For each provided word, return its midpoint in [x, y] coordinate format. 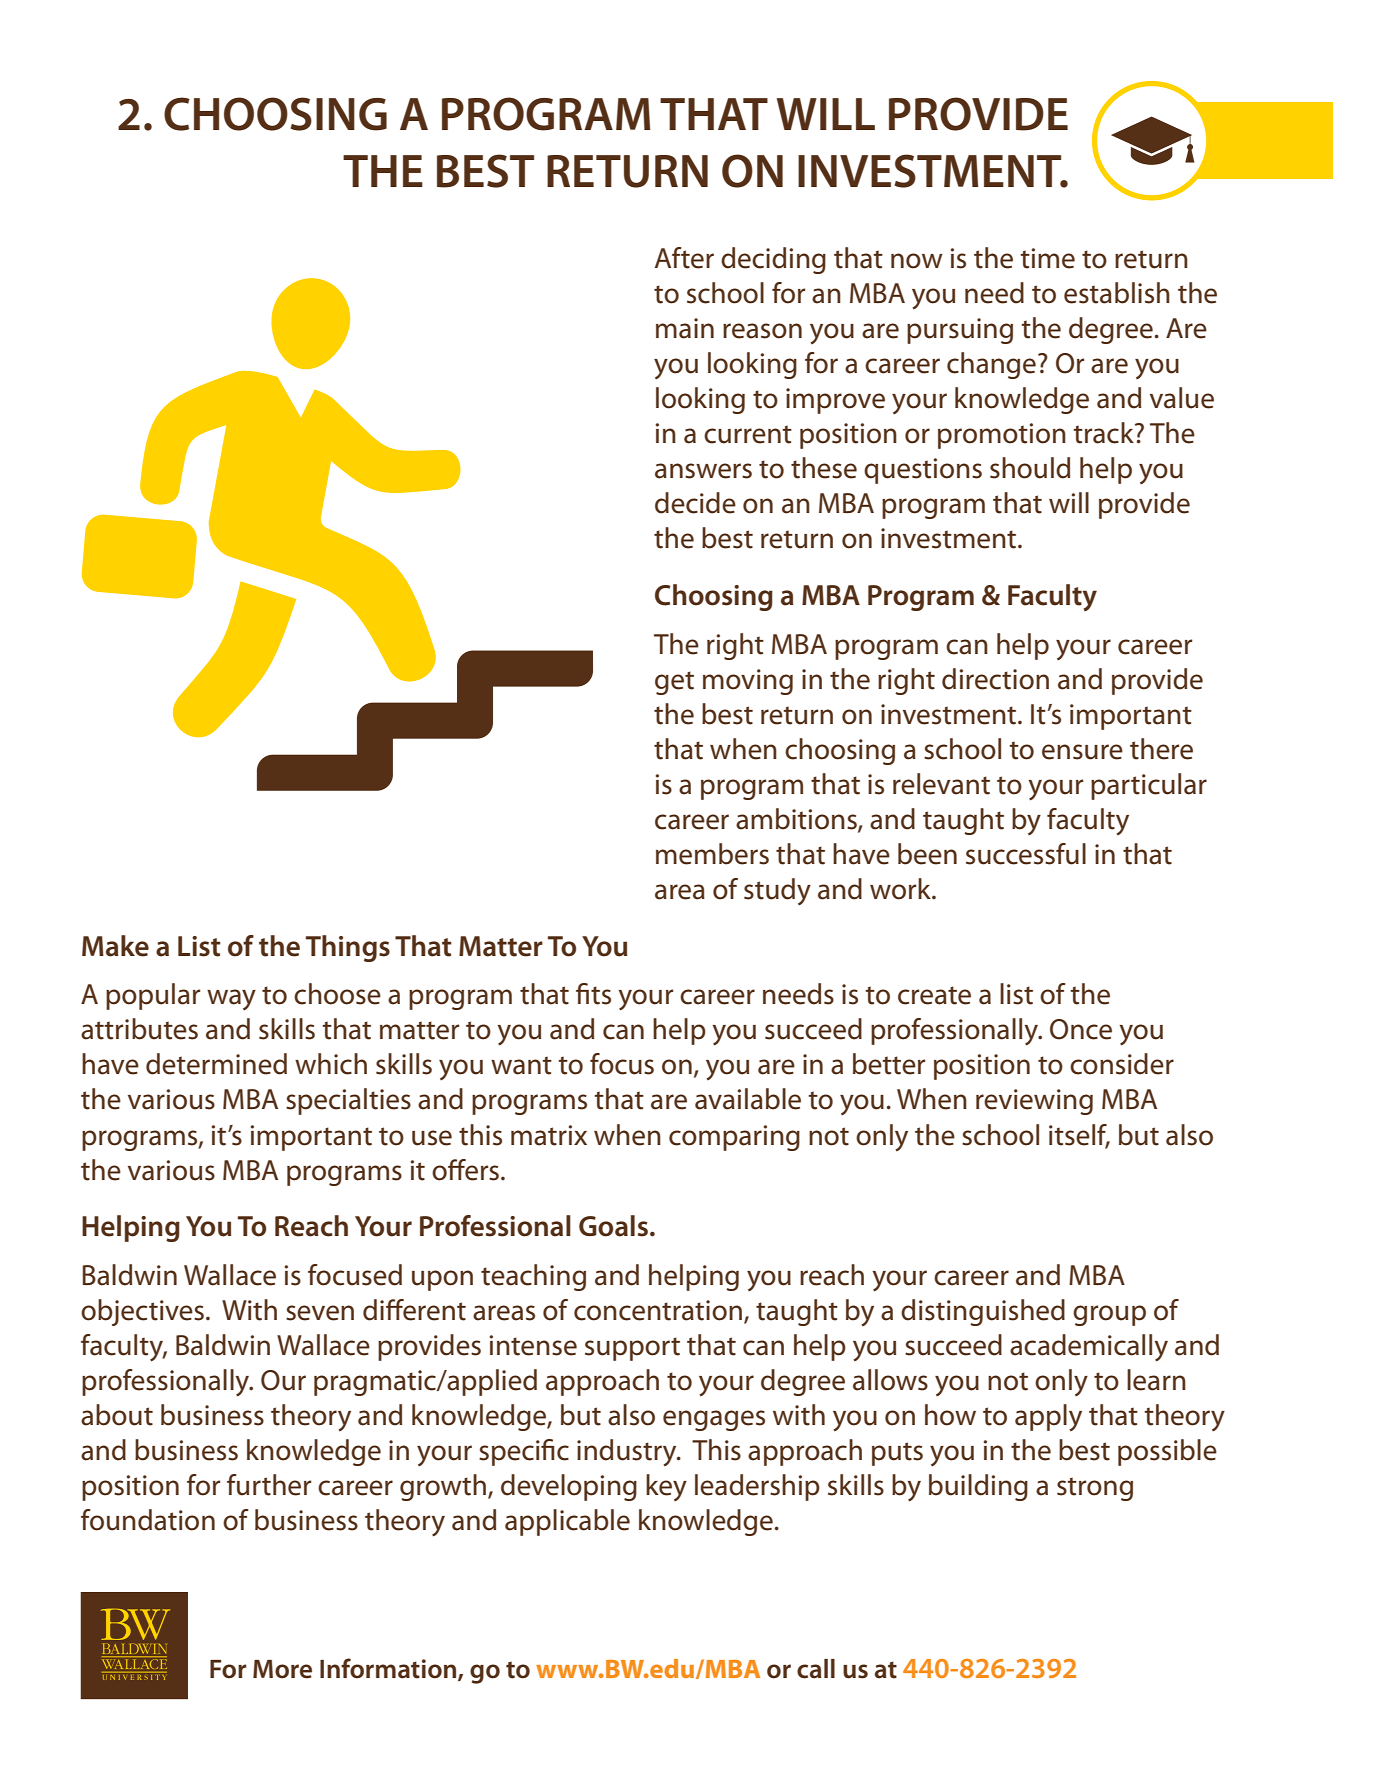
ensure [1082, 752]
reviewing [1034, 1102]
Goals [613, 1226]
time [1047, 258]
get [674, 683]
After [684, 258]
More [282, 1669]
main [685, 328]
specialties [348, 1101]
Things [348, 948]
